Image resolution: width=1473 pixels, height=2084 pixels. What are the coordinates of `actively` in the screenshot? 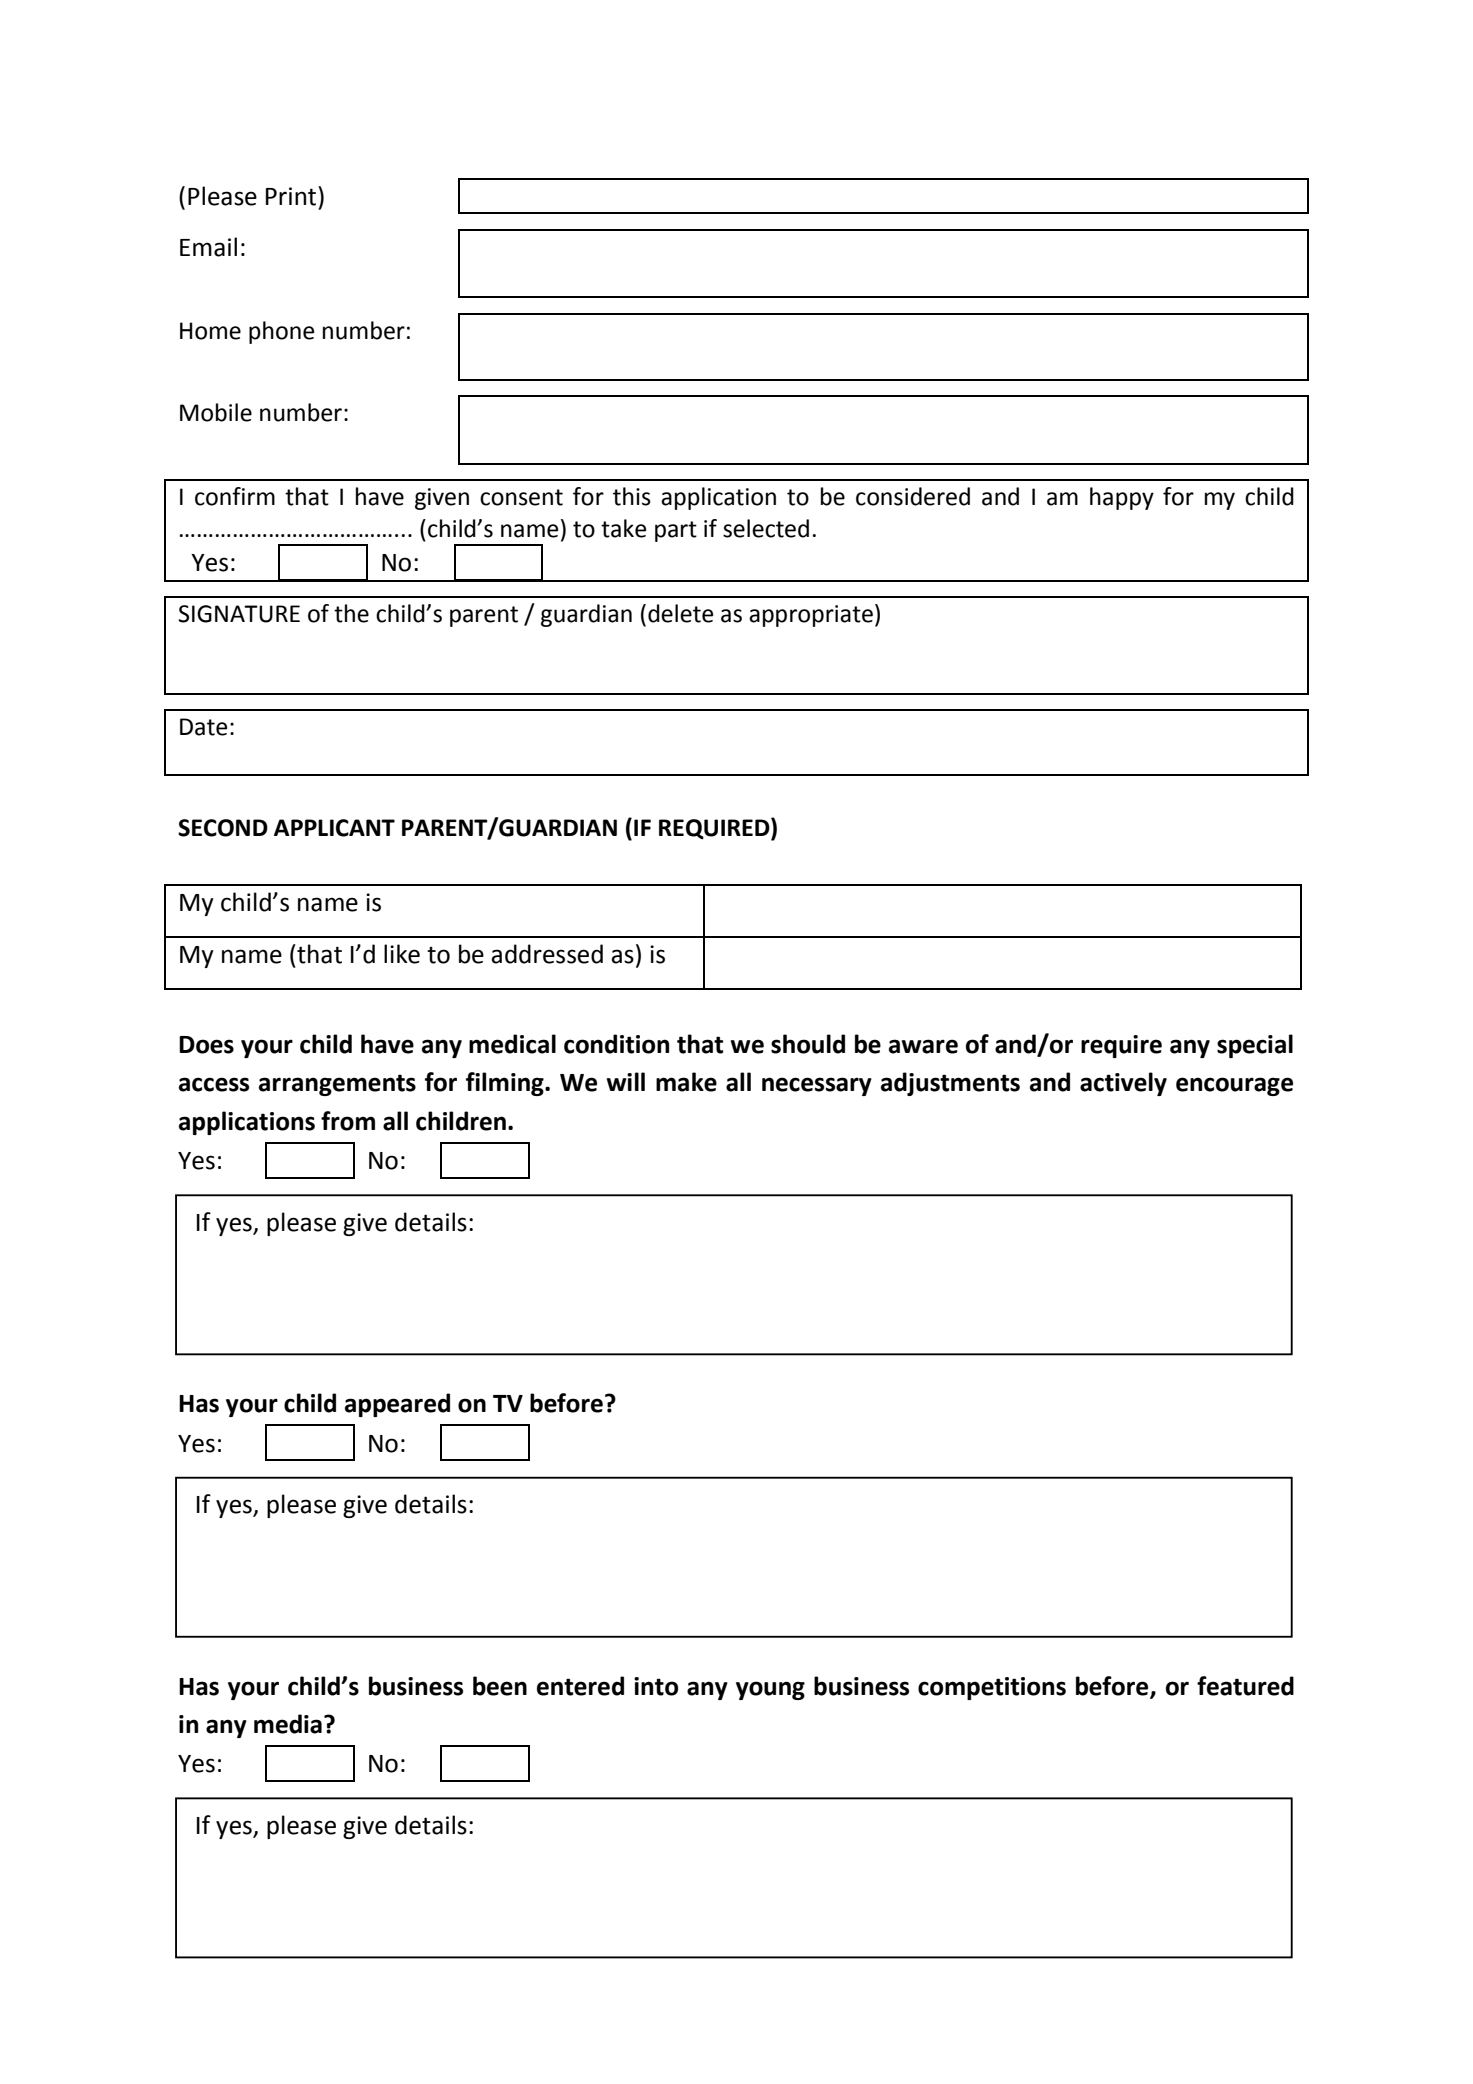 It's located at (1123, 1084).
